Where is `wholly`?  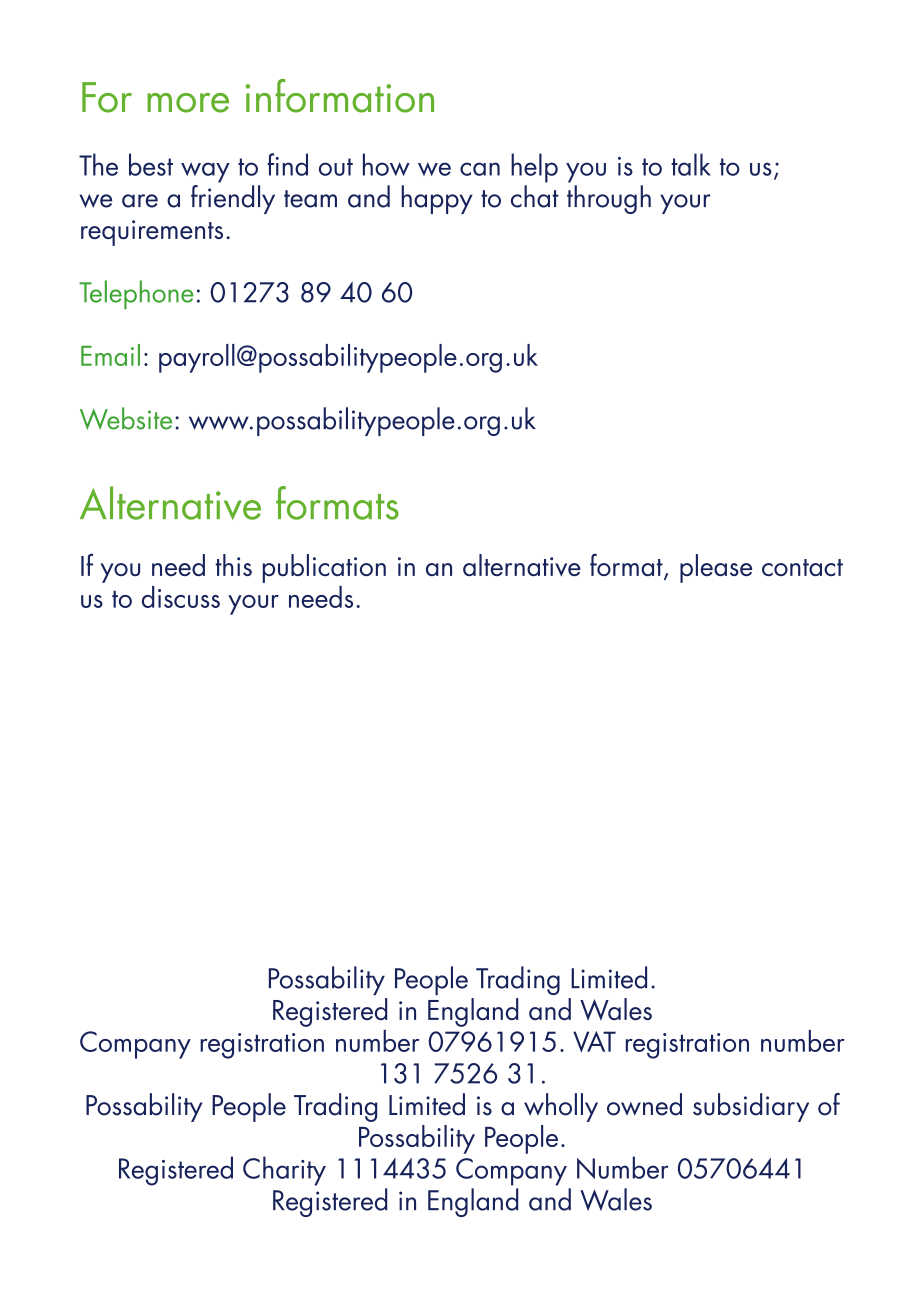
wholly is located at coordinates (561, 1107).
